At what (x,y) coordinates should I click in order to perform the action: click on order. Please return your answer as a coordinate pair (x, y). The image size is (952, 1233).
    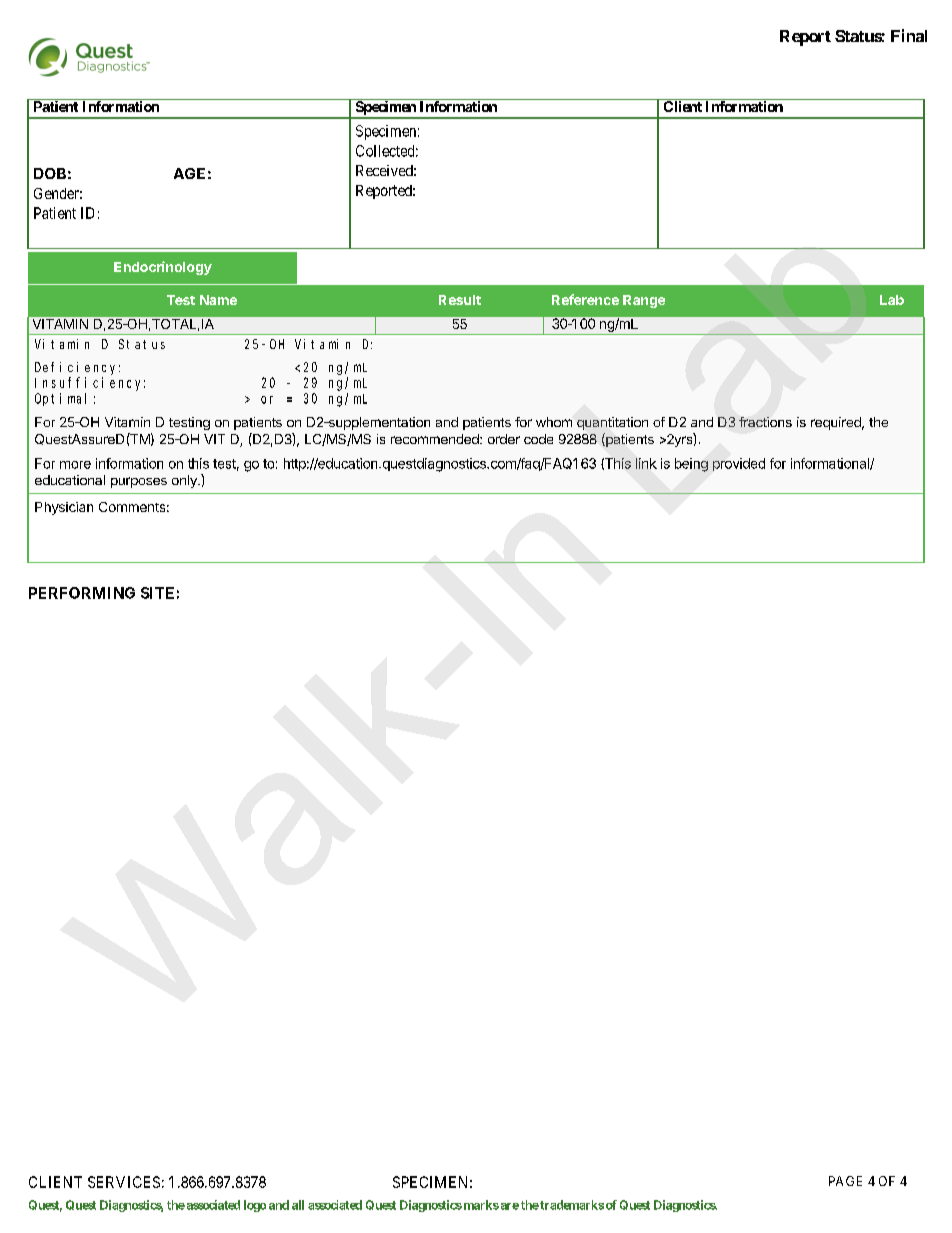
    Looking at the image, I should click on (504, 439).
